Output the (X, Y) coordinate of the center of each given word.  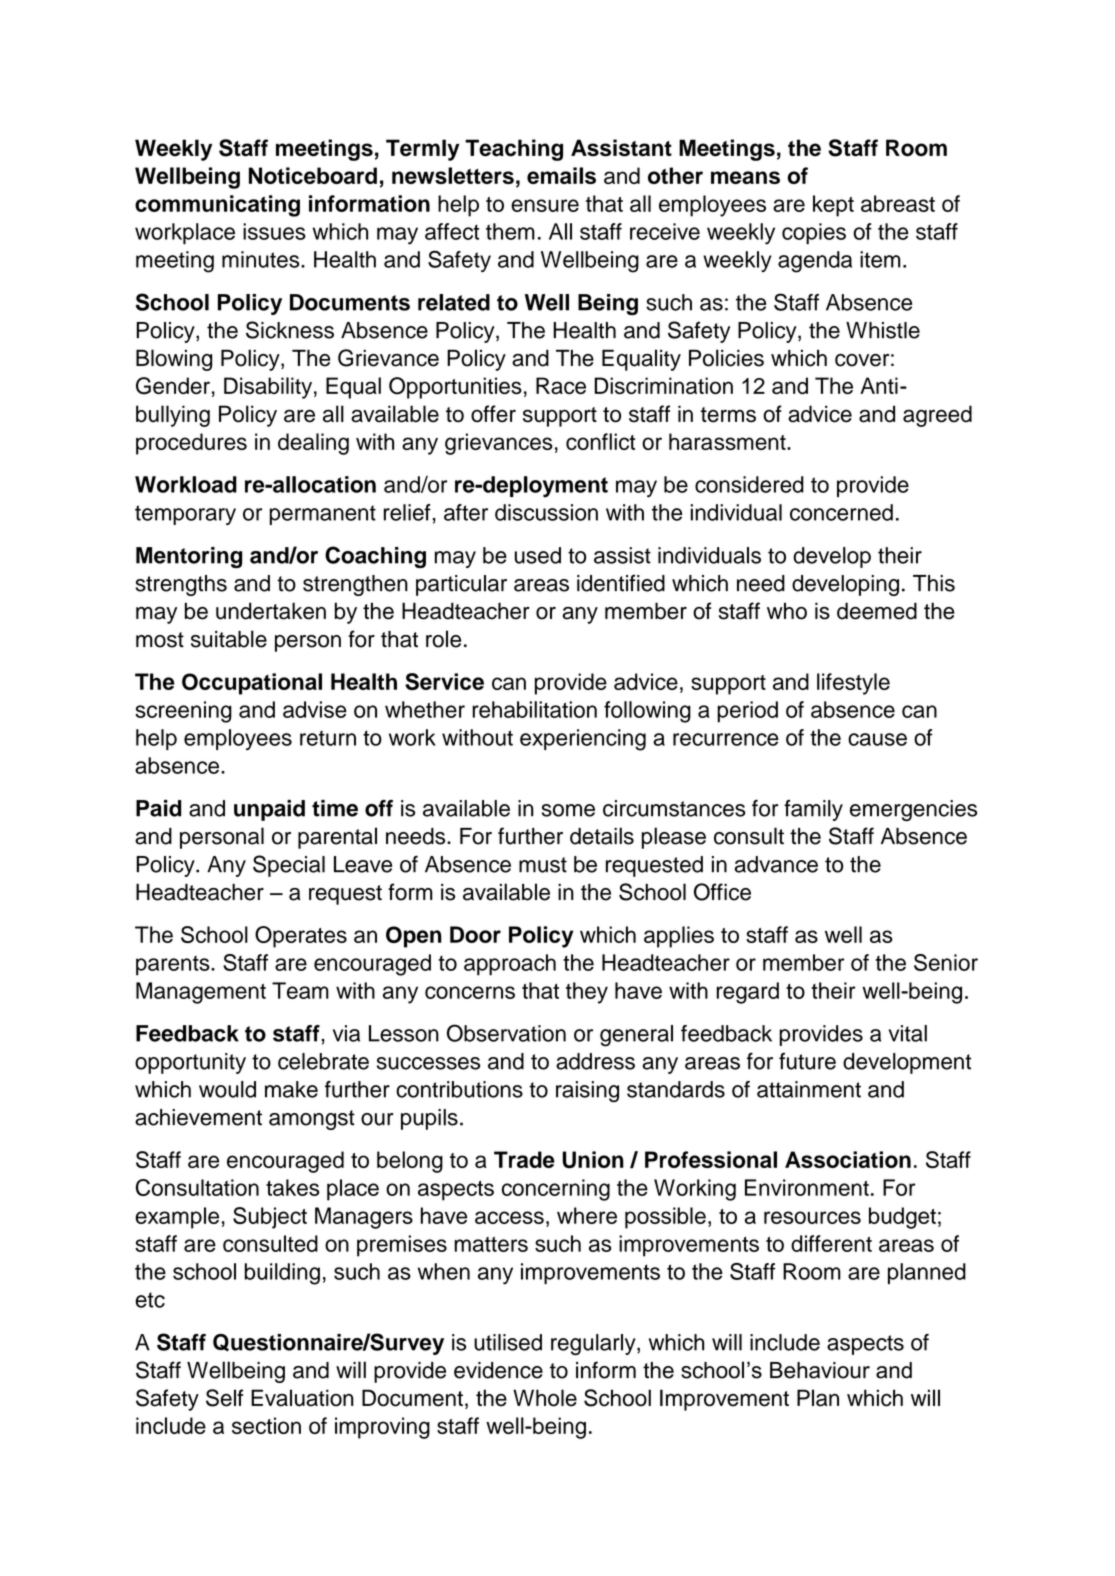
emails (561, 175)
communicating (217, 206)
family (813, 810)
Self (224, 1398)
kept (833, 206)
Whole (545, 1398)
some (568, 810)
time (335, 808)
